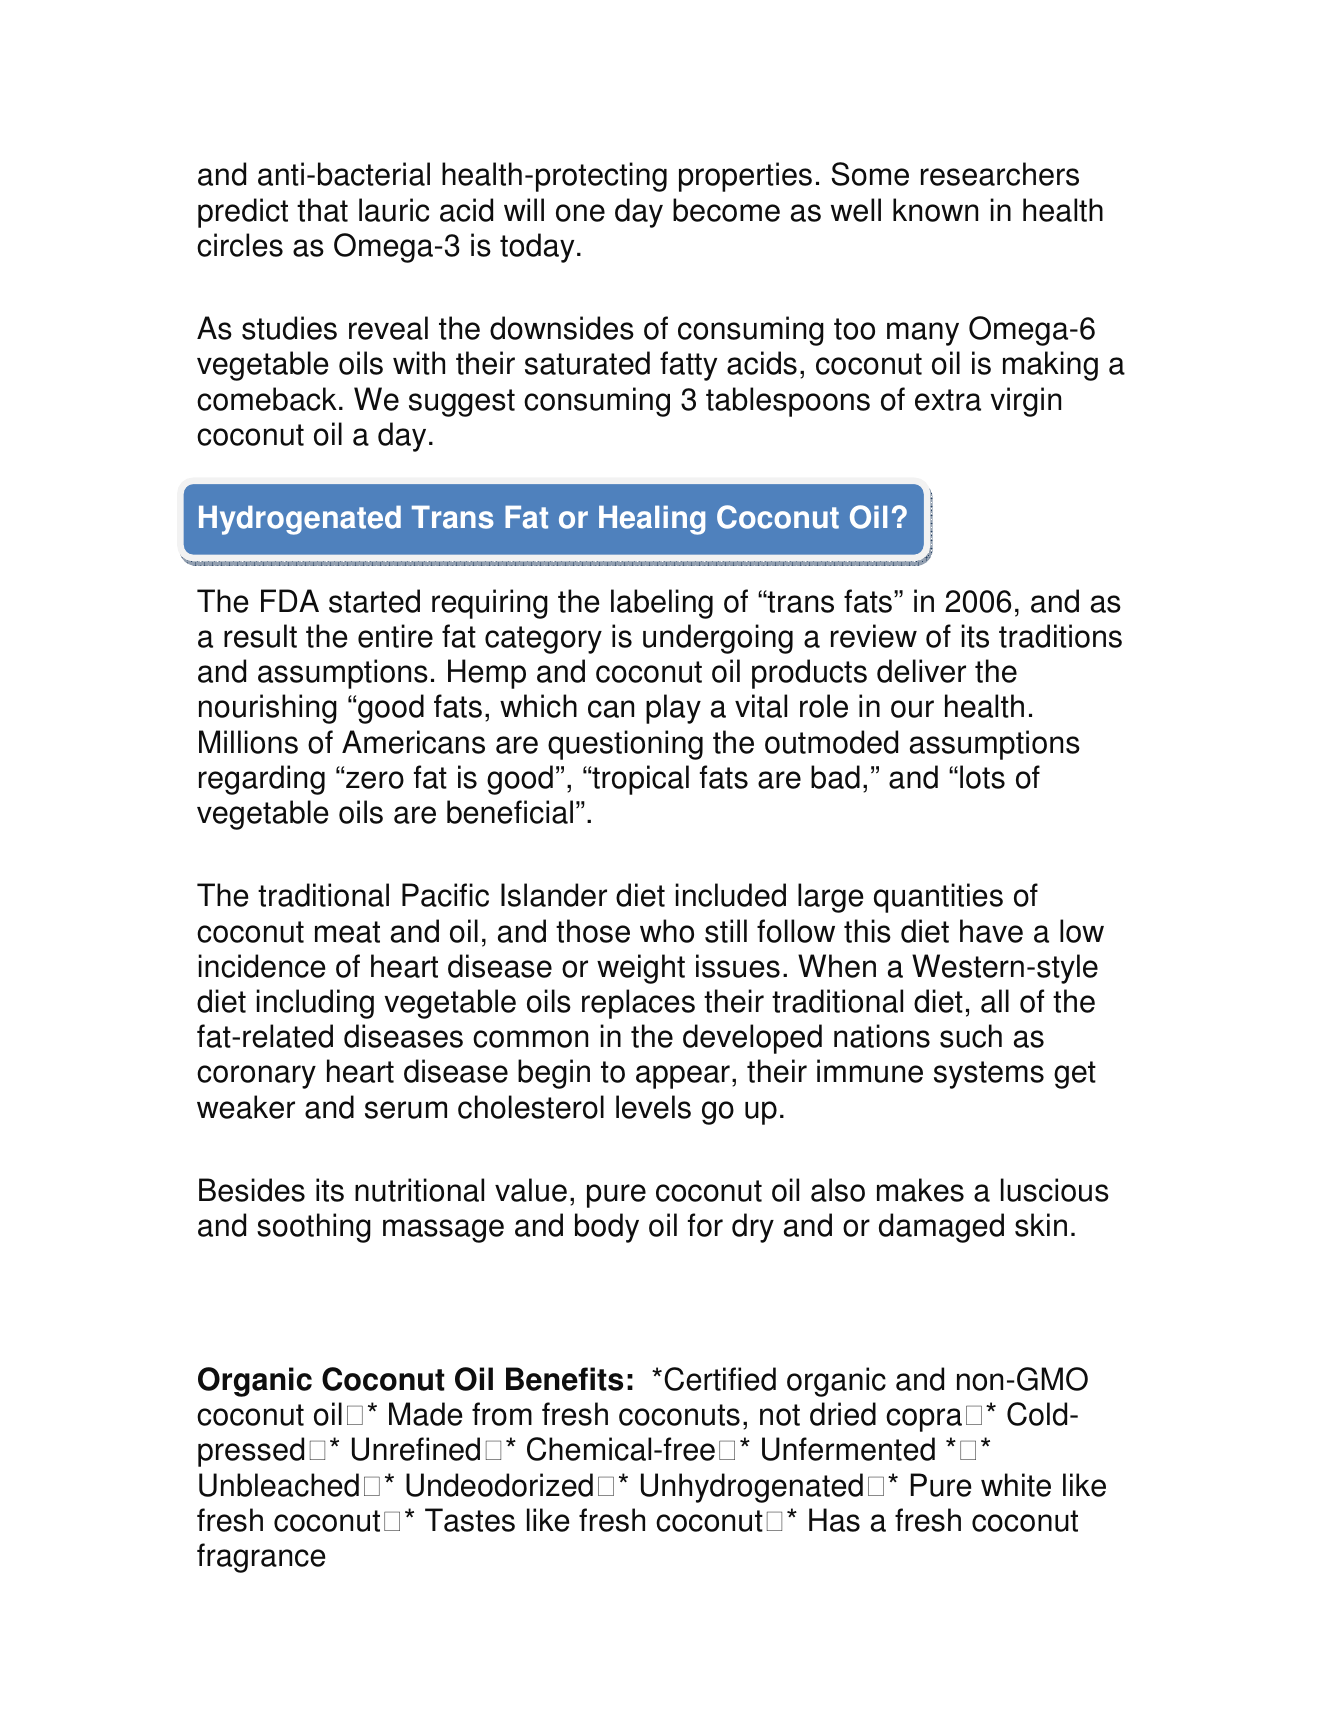 The height and width of the screenshot is (1733, 1339). Describe the element at coordinates (652, 520) in the screenshot. I see `Healing` at that location.
